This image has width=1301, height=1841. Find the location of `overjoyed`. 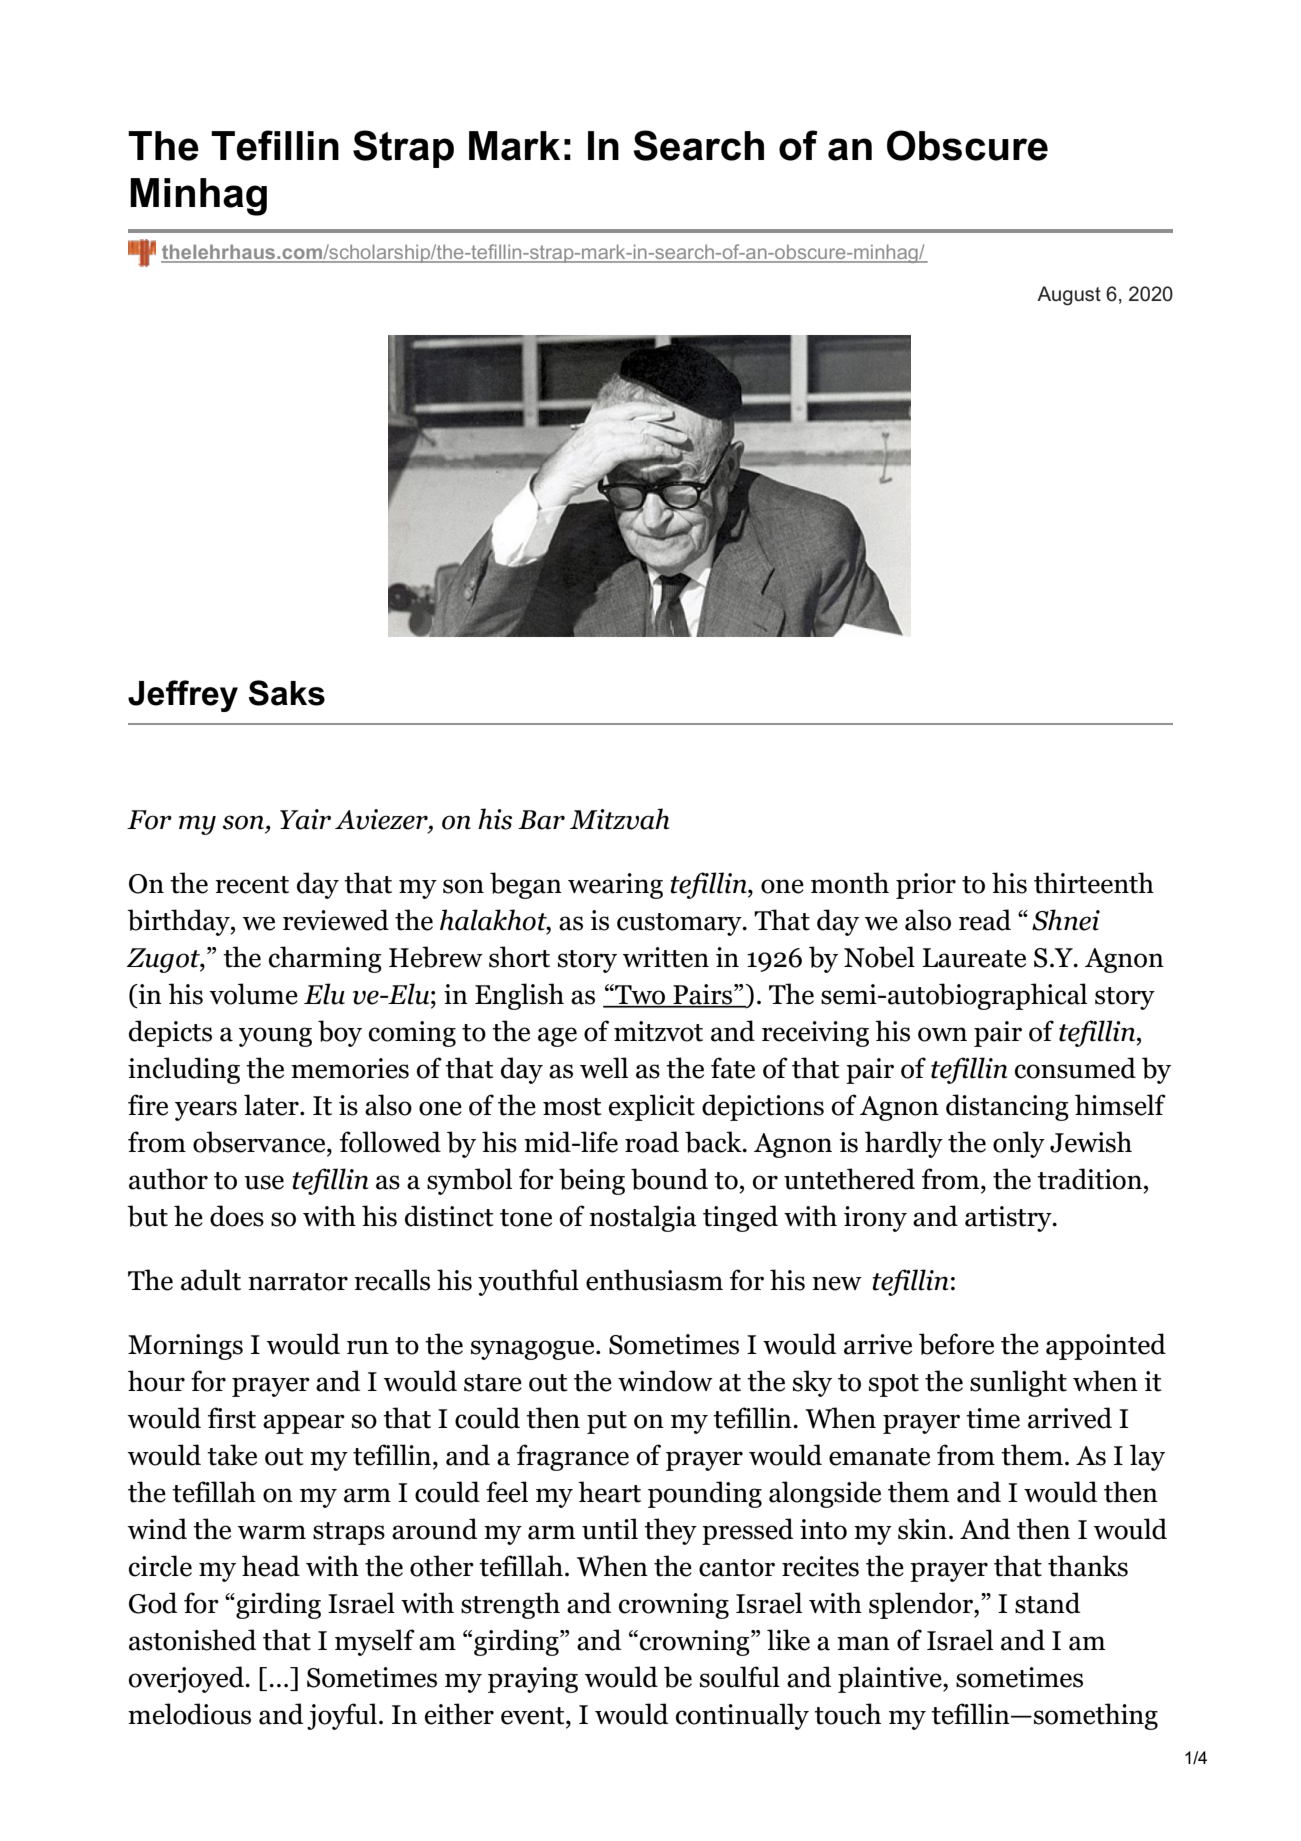

overjoyed is located at coordinates (187, 1679).
